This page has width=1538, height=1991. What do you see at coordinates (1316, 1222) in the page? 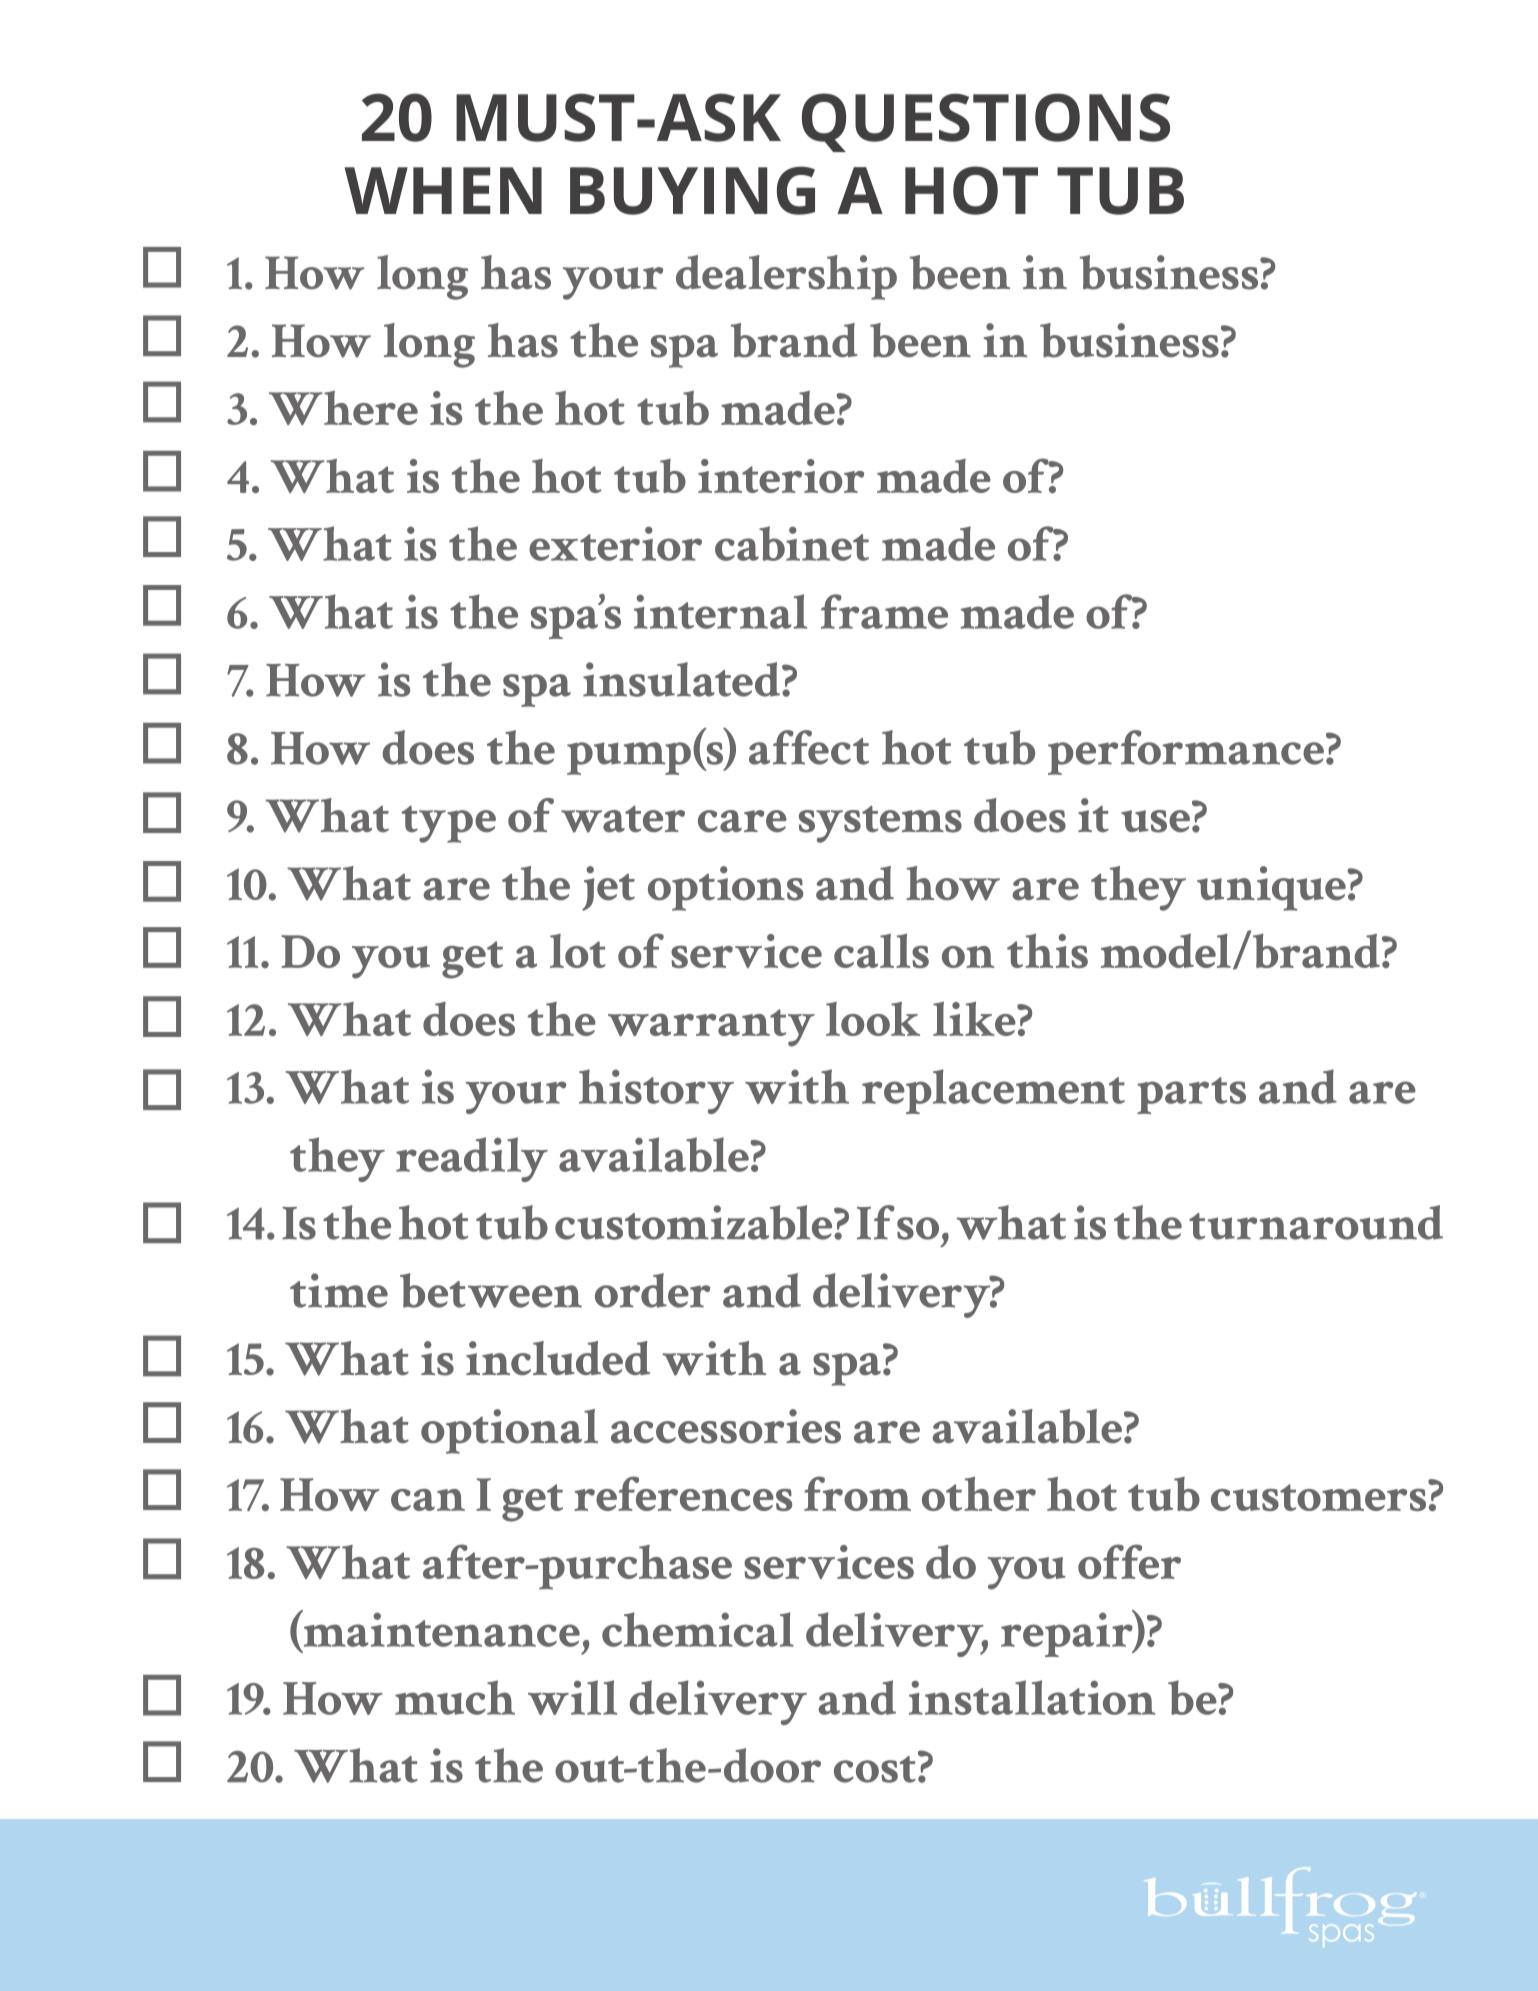
I see `turnaround` at bounding box center [1316, 1222].
